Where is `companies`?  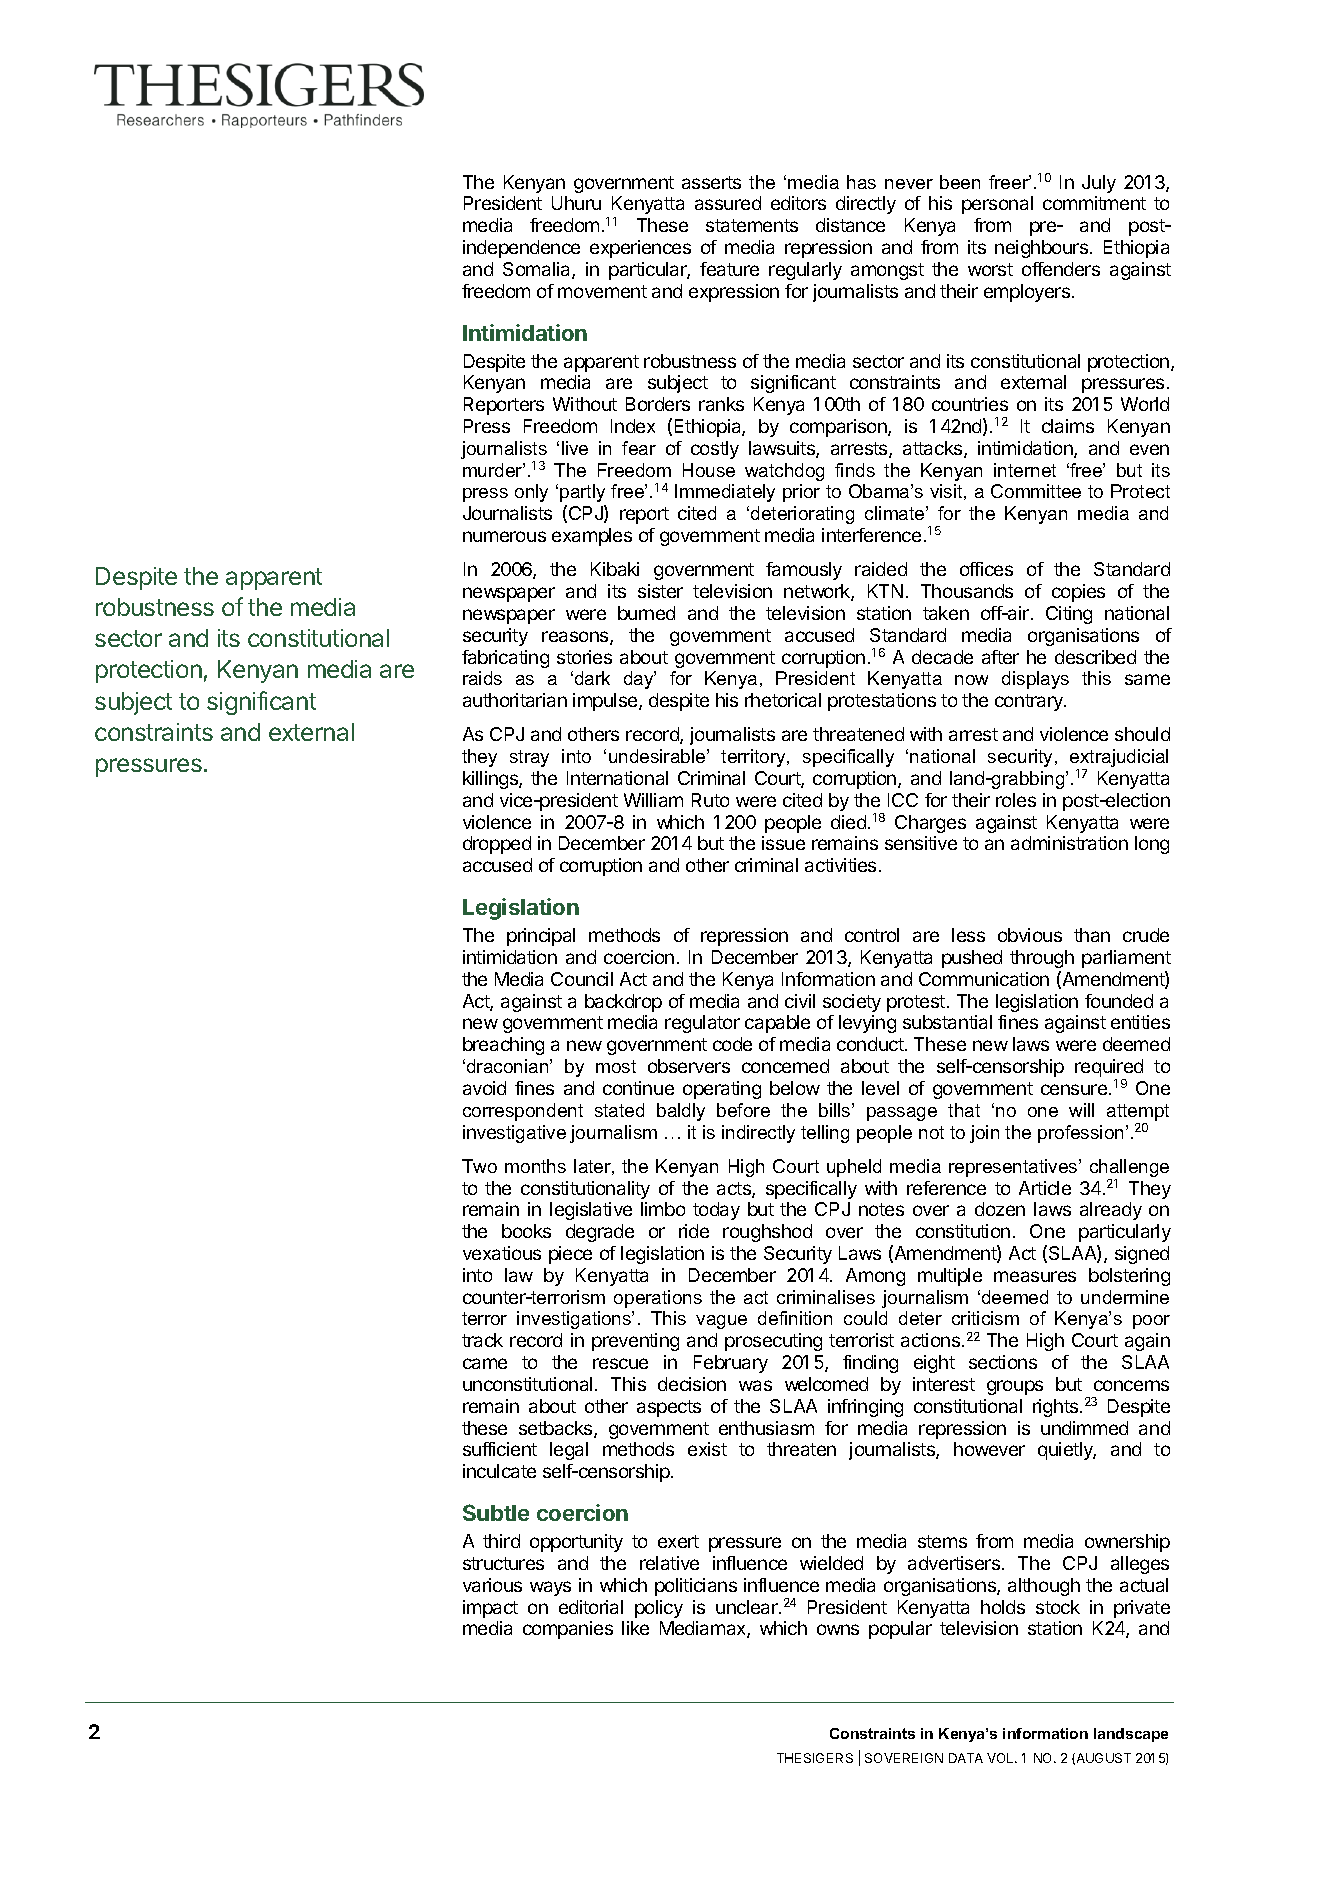 companies is located at coordinates (568, 1630).
